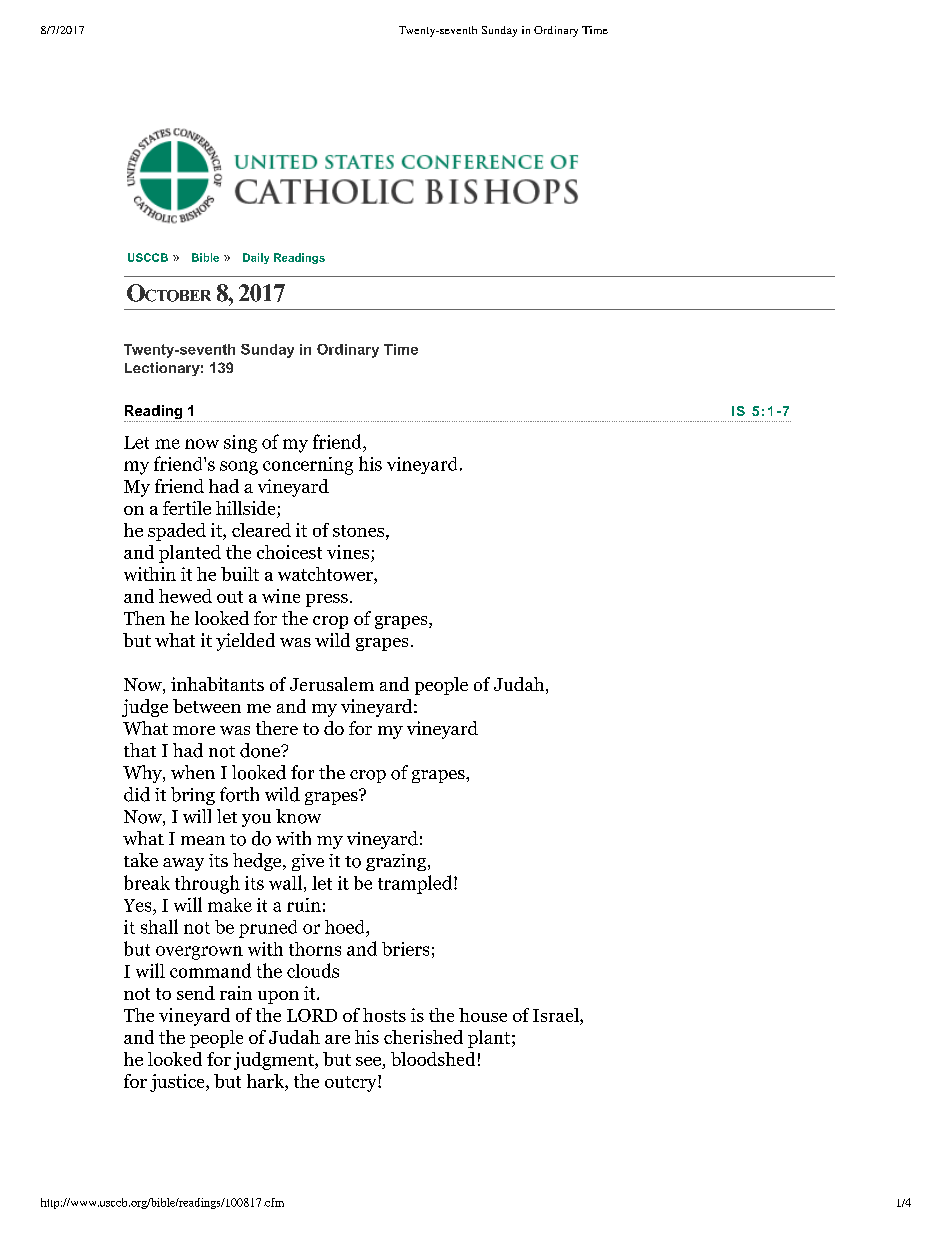 The width and height of the page is (952, 1233). I want to click on concerning, so click(308, 466).
